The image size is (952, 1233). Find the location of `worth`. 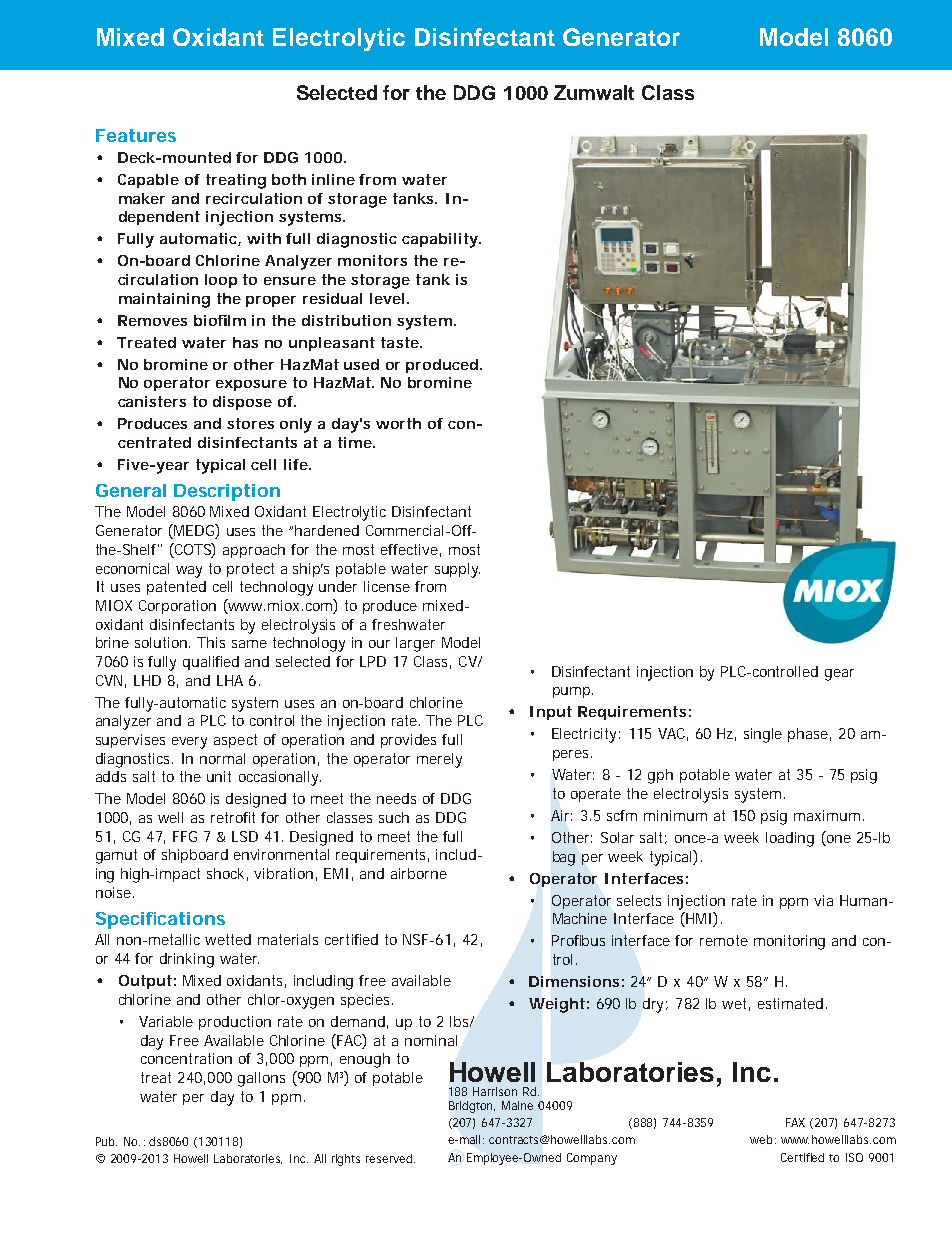

worth is located at coordinates (398, 423).
